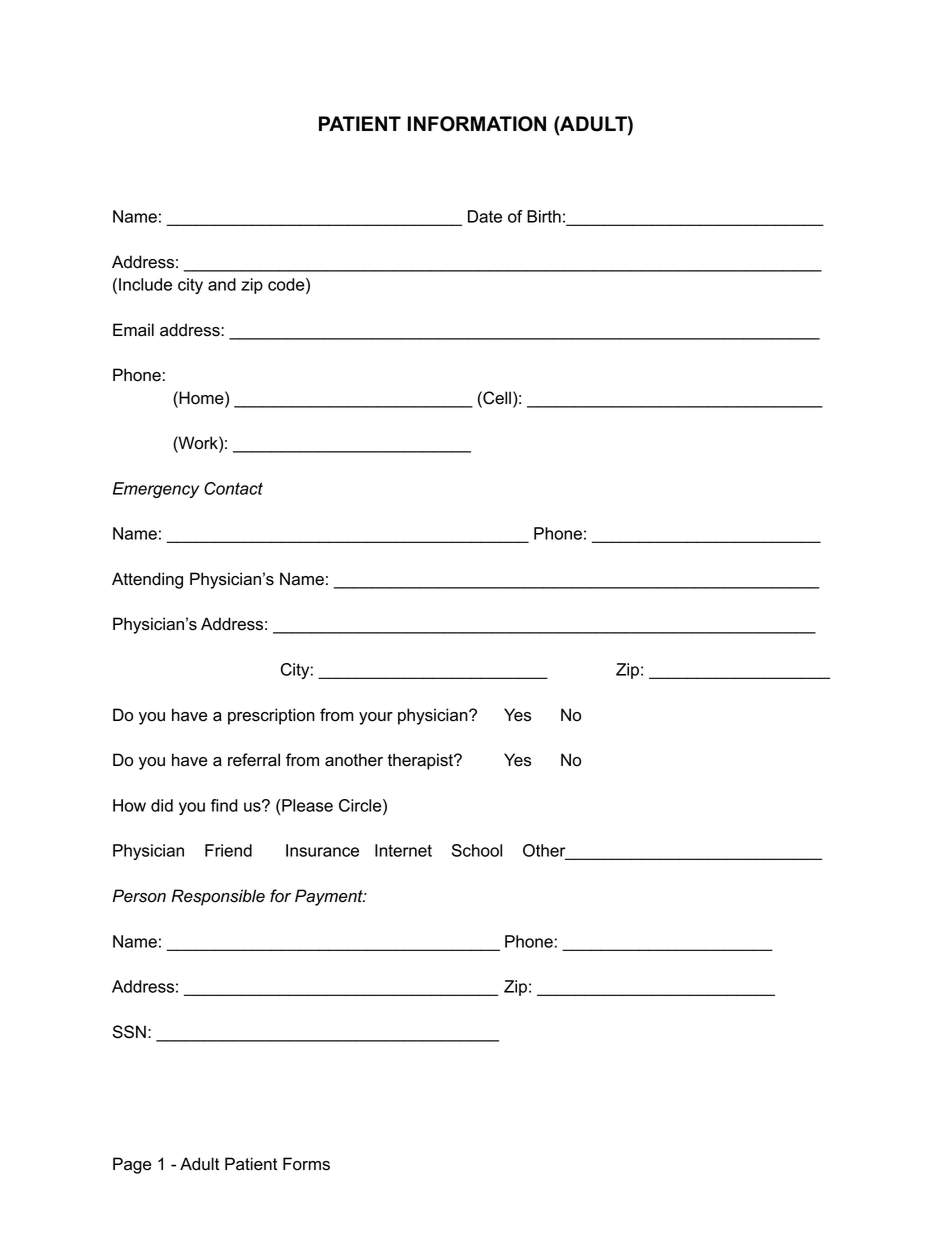 Image resolution: width=952 pixels, height=1233 pixels. I want to click on therapist, so click(421, 761).
